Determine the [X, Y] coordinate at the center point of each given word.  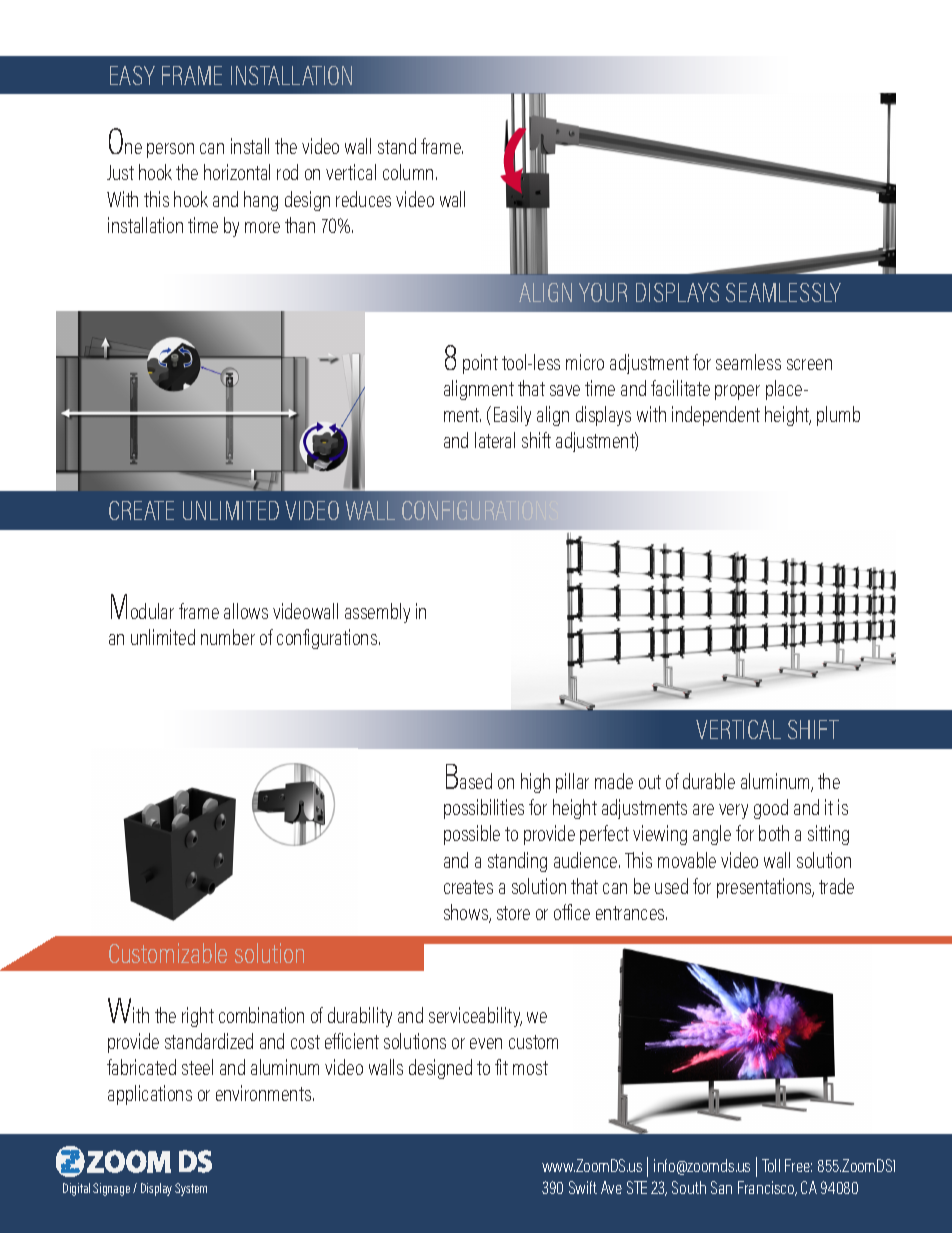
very [733, 811]
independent [716, 416]
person [170, 150]
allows [246, 611]
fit [501, 1067]
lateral [495, 440]
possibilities [484, 809]
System [191, 1189]
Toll [771, 1165]
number [228, 637]
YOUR [603, 292]
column [408, 172]
